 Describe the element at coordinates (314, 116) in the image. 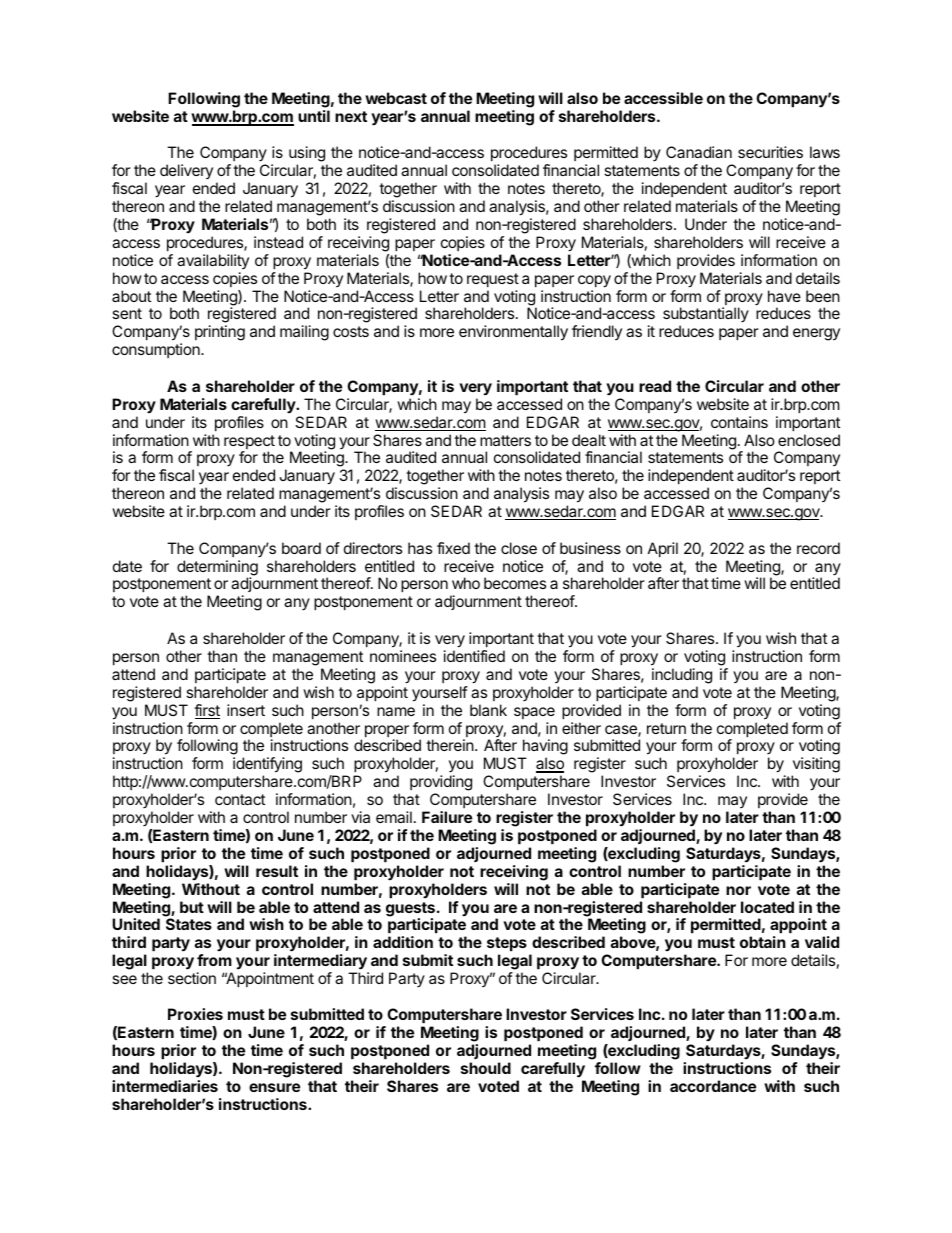

I see `until` at that location.
